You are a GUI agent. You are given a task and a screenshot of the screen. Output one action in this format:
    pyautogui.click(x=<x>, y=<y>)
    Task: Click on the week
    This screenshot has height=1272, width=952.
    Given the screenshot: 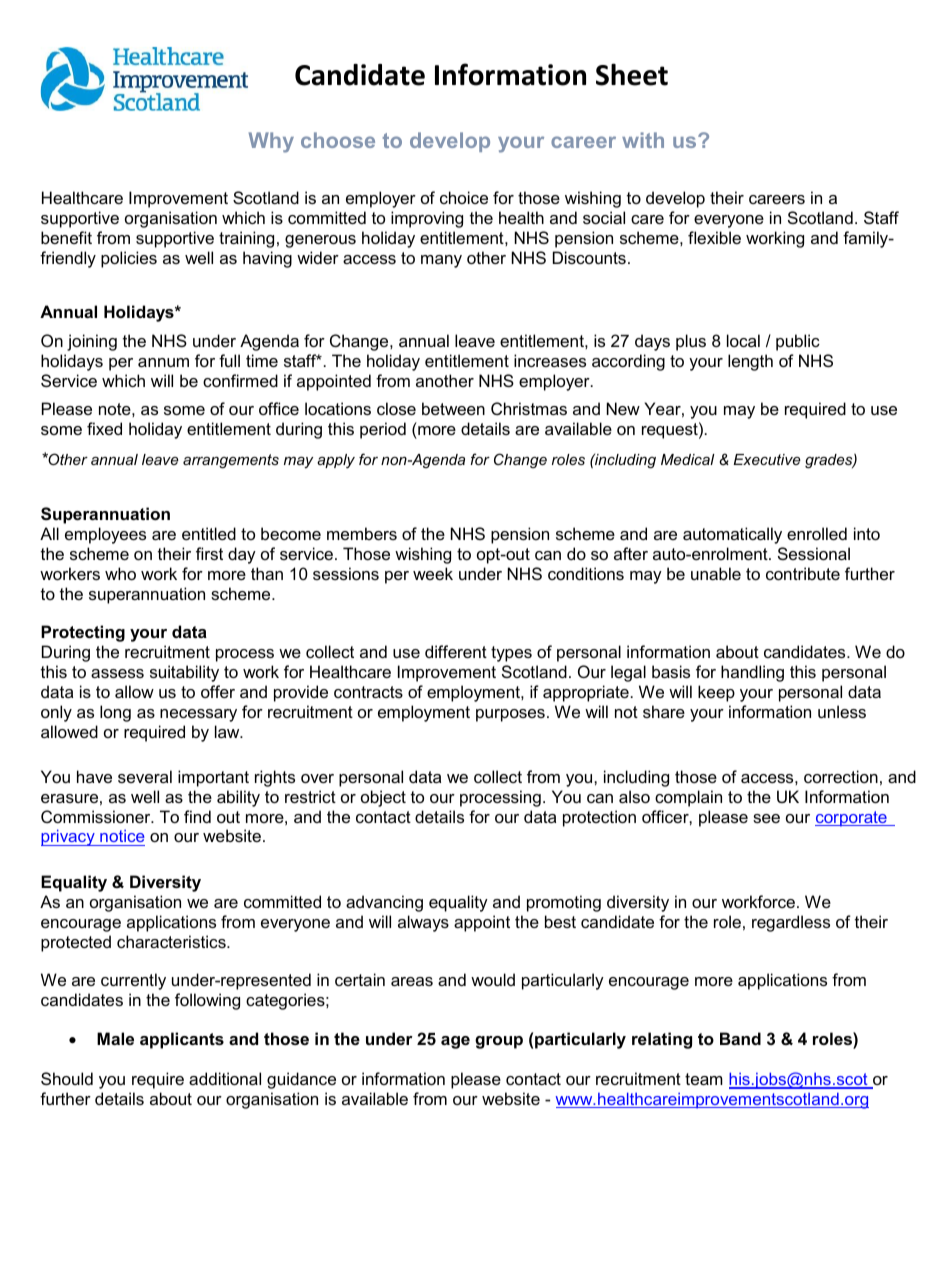 What is the action you would take?
    pyautogui.click(x=433, y=573)
